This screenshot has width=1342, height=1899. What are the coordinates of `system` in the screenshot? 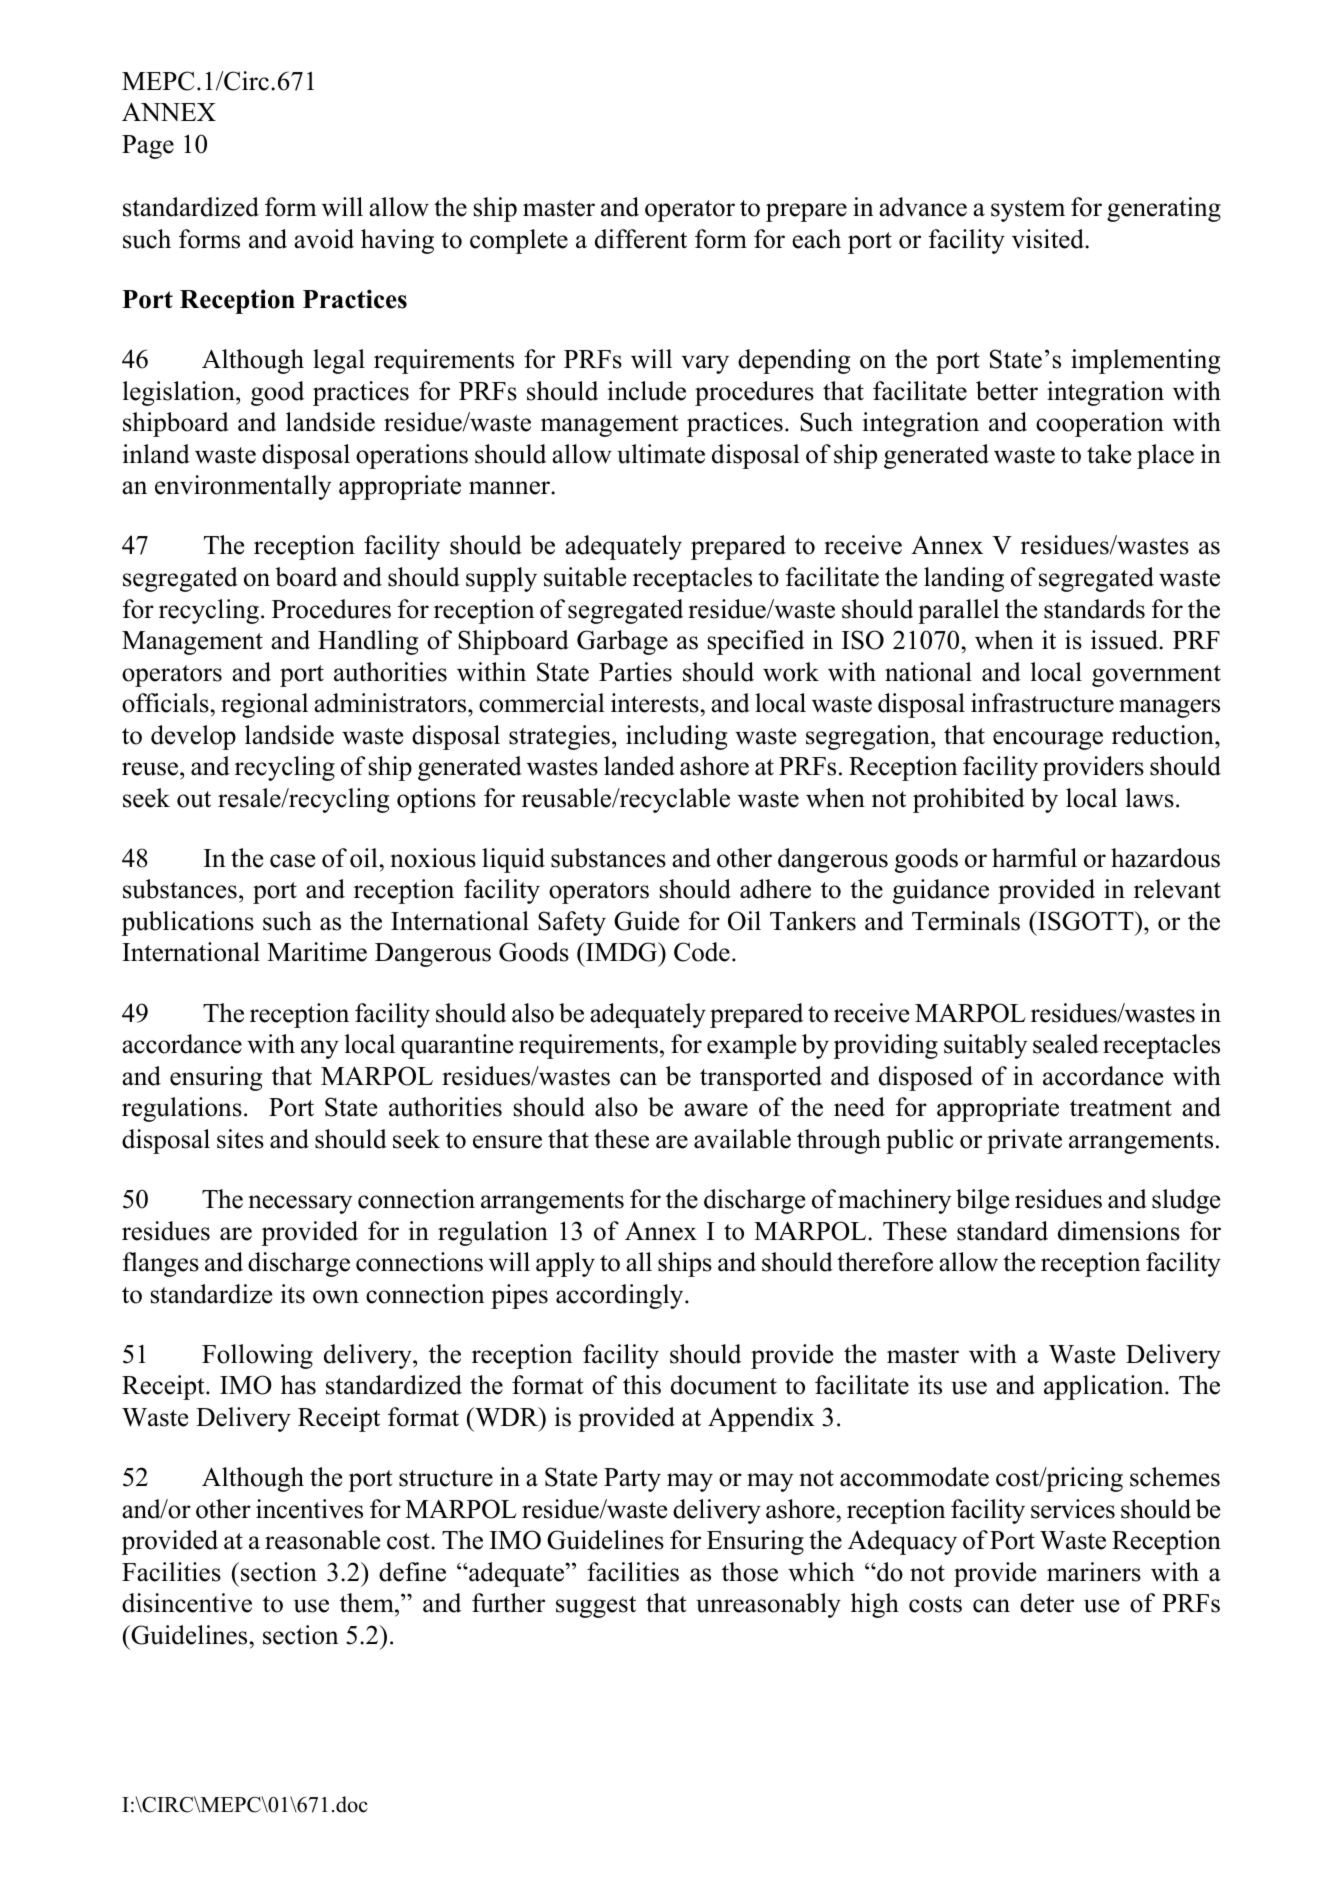 It's located at (1028, 211).
